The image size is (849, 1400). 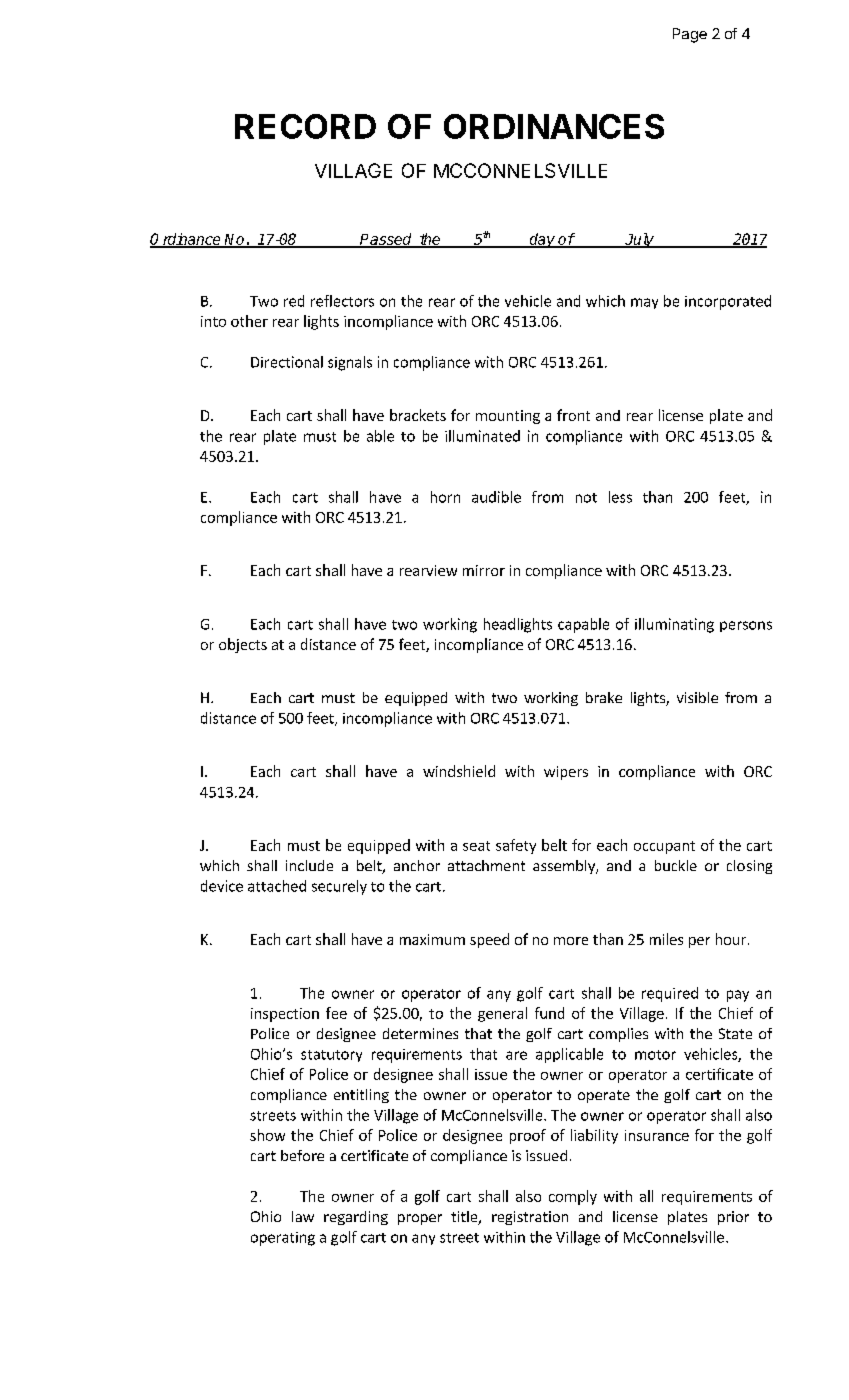 I want to click on prior, so click(x=733, y=1218).
